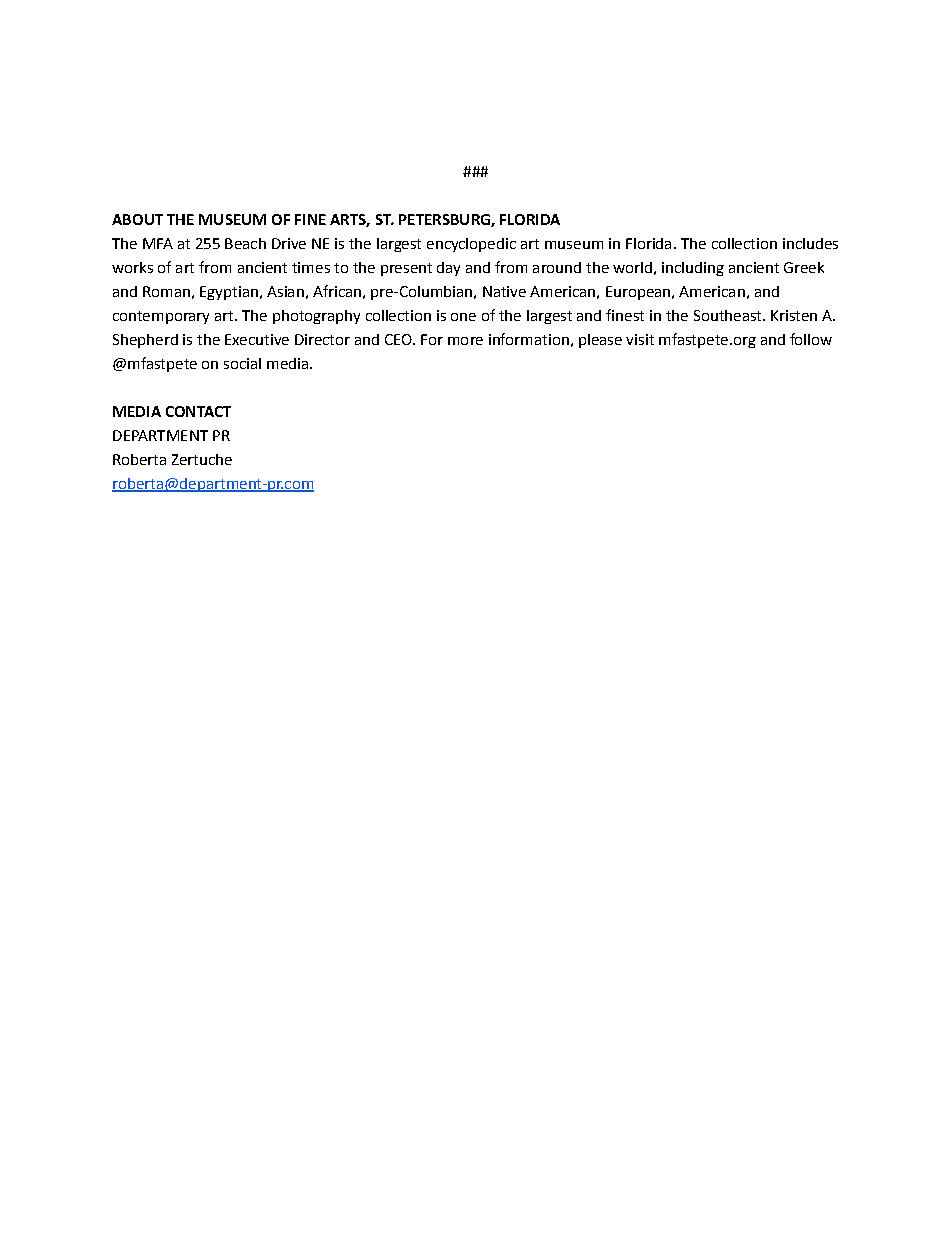 Image resolution: width=952 pixels, height=1233 pixels. Describe the element at coordinates (161, 317) in the screenshot. I see `contemporary` at that location.
